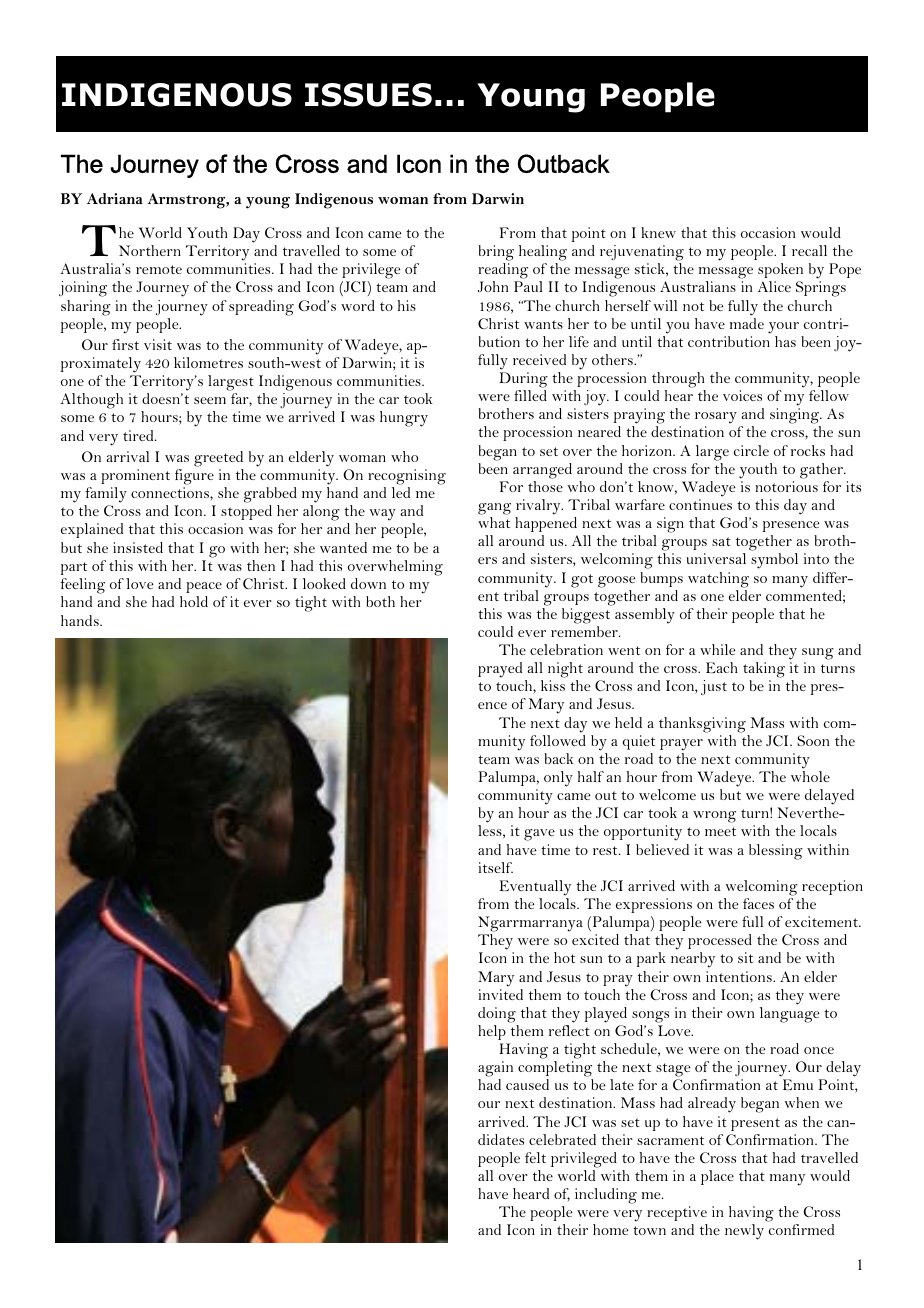 This screenshot has width=924, height=1308. What do you see at coordinates (194, 477) in the screenshot?
I see `figure` at bounding box center [194, 477].
